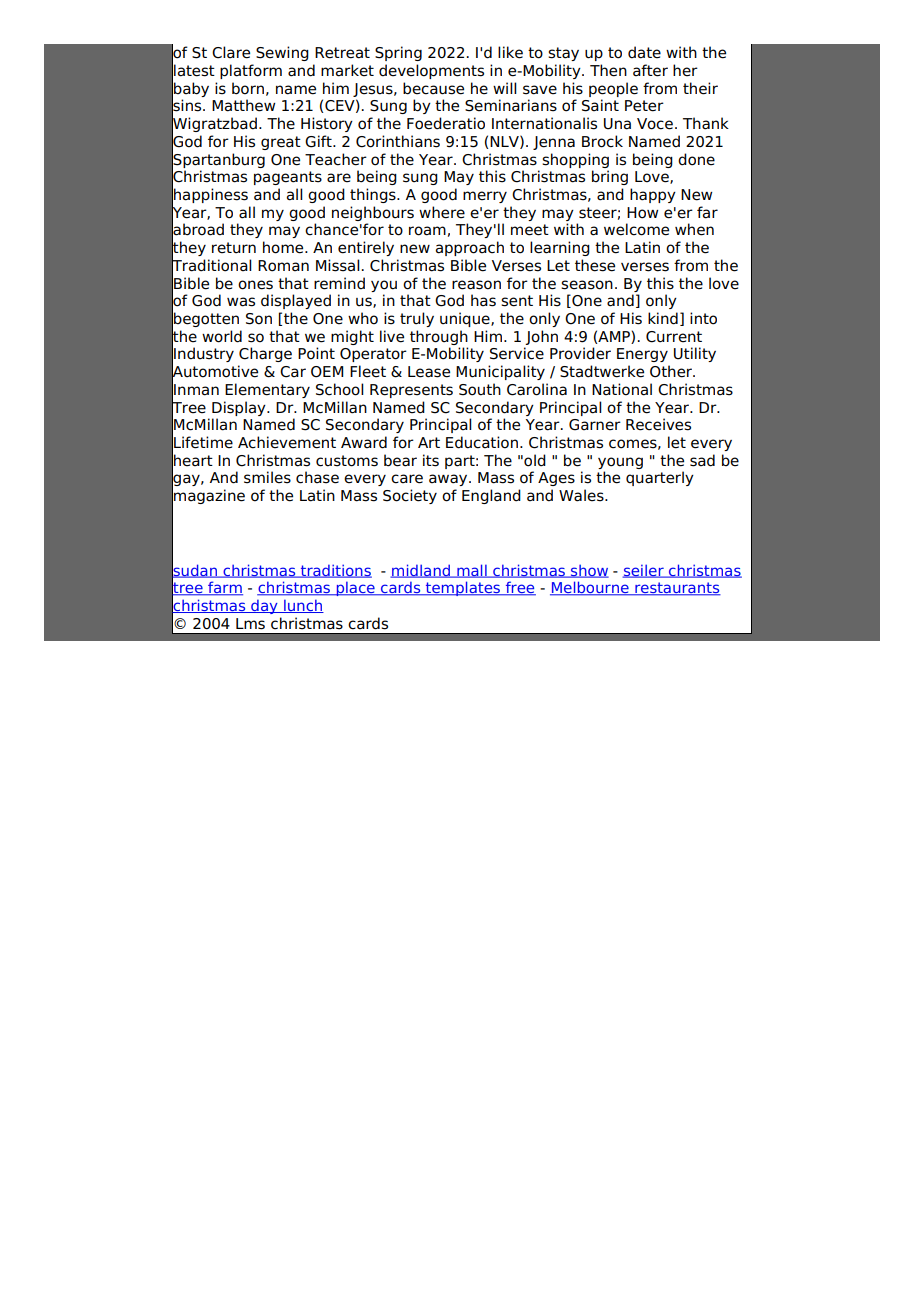  Describe the element at coordinates (439, 337) in the screenshot. I see `through` at that location.
